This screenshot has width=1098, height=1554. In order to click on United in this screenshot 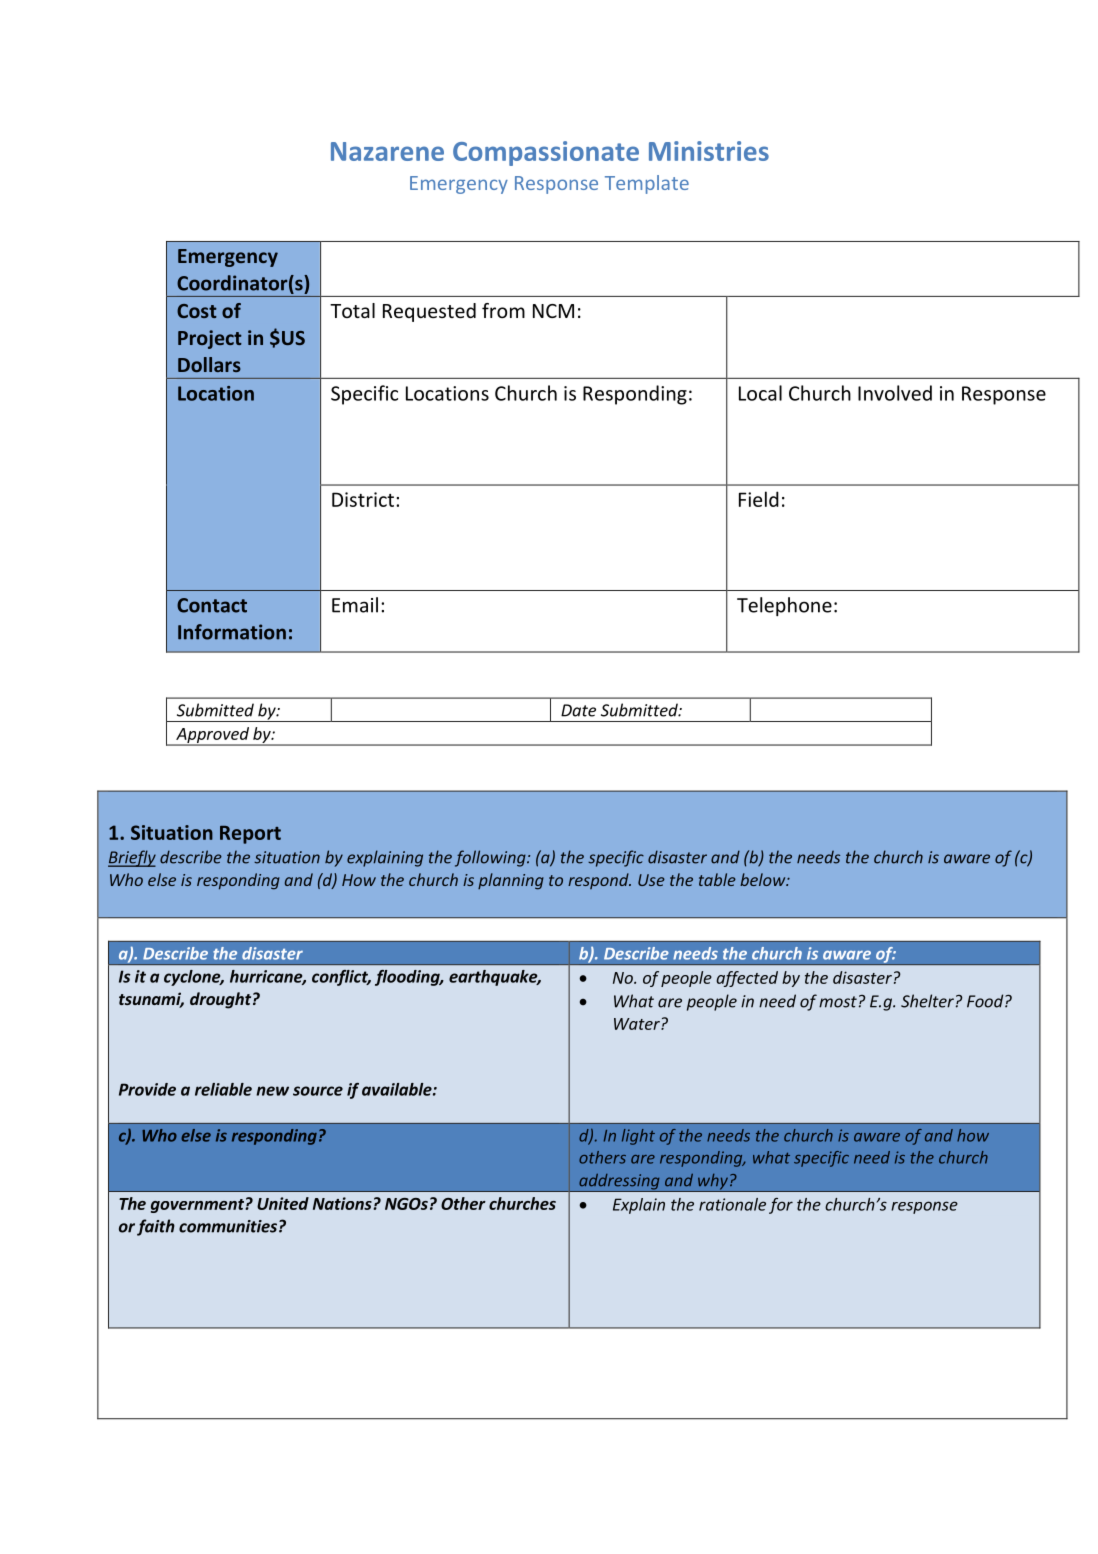, I will do `click(283, 1203)`.
